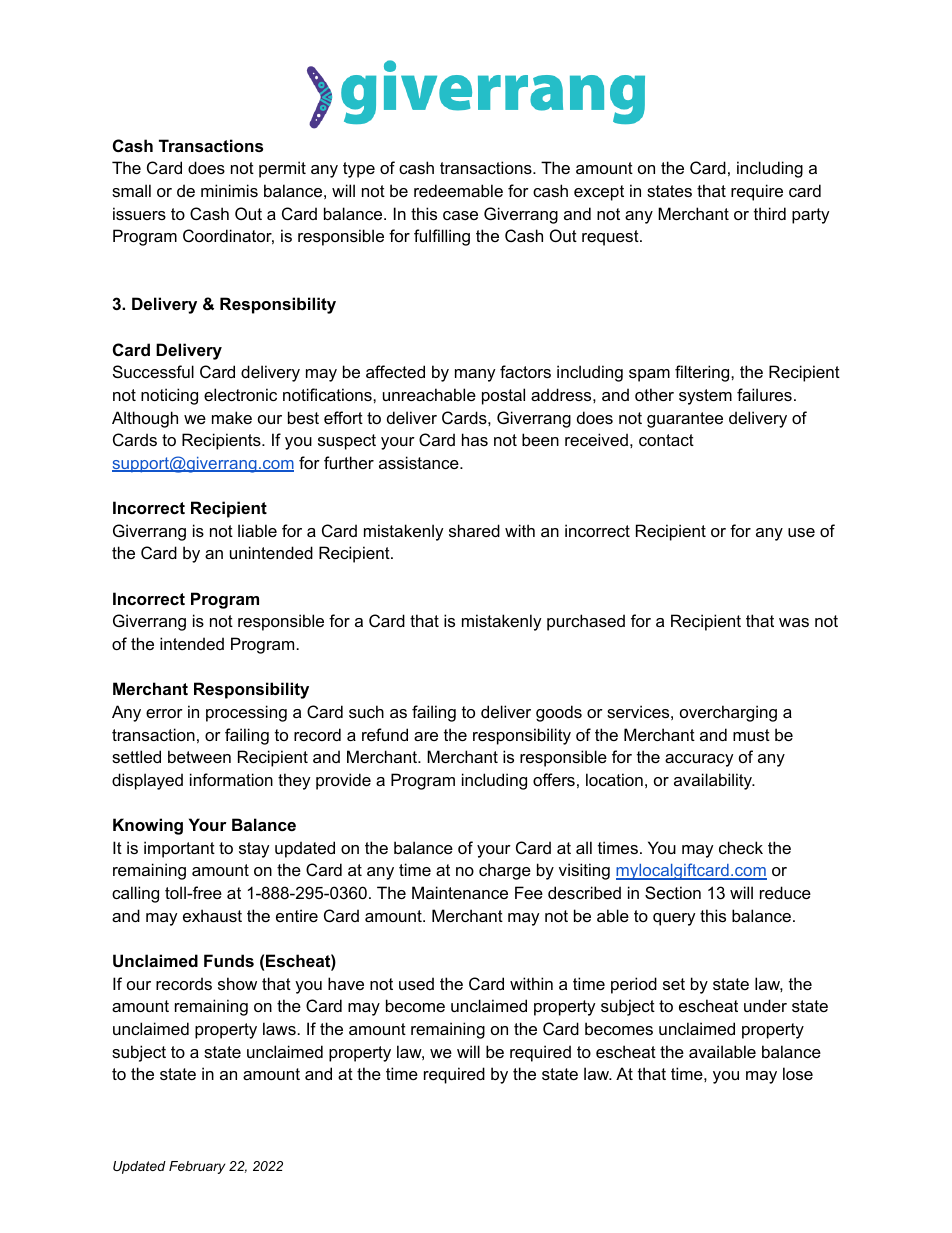 This screenshot has width=952, height=1233. Describe the element at coordinates (798, 1073) in the screenshot. I see `lose` at that location.
